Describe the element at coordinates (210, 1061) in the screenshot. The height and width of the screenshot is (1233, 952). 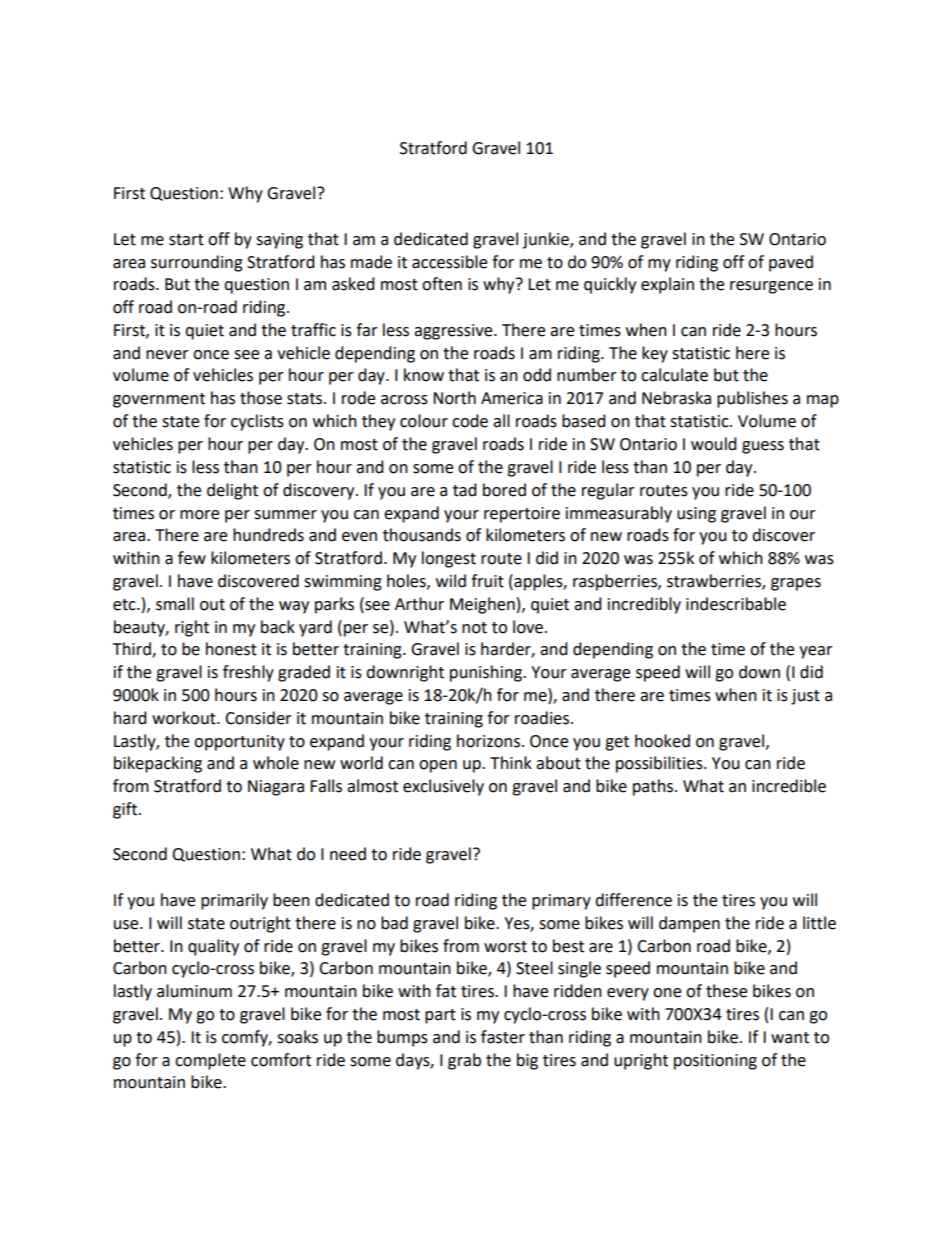
I see `complete` at that location.
